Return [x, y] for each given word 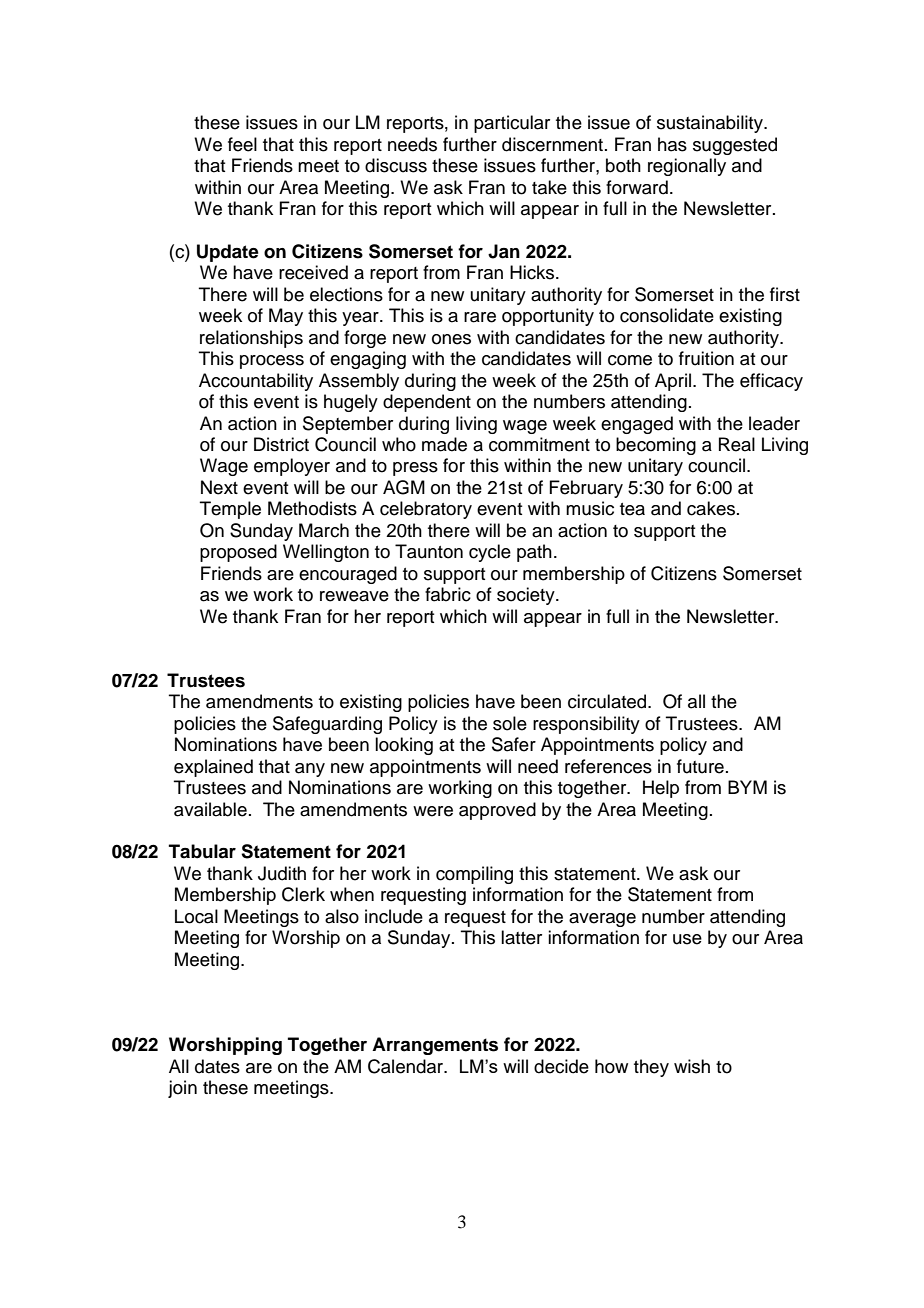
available [210, 809]
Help [661, 789]
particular [512, 124]
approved [497, 811]
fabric [448, 594]
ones [451, 339]
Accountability [256, 382]
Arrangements [435, 1046]
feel [242, 144]
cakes [712, 508]
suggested [735, 146]
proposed [238, 553]
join [182, 1089]
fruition [706, 358]
